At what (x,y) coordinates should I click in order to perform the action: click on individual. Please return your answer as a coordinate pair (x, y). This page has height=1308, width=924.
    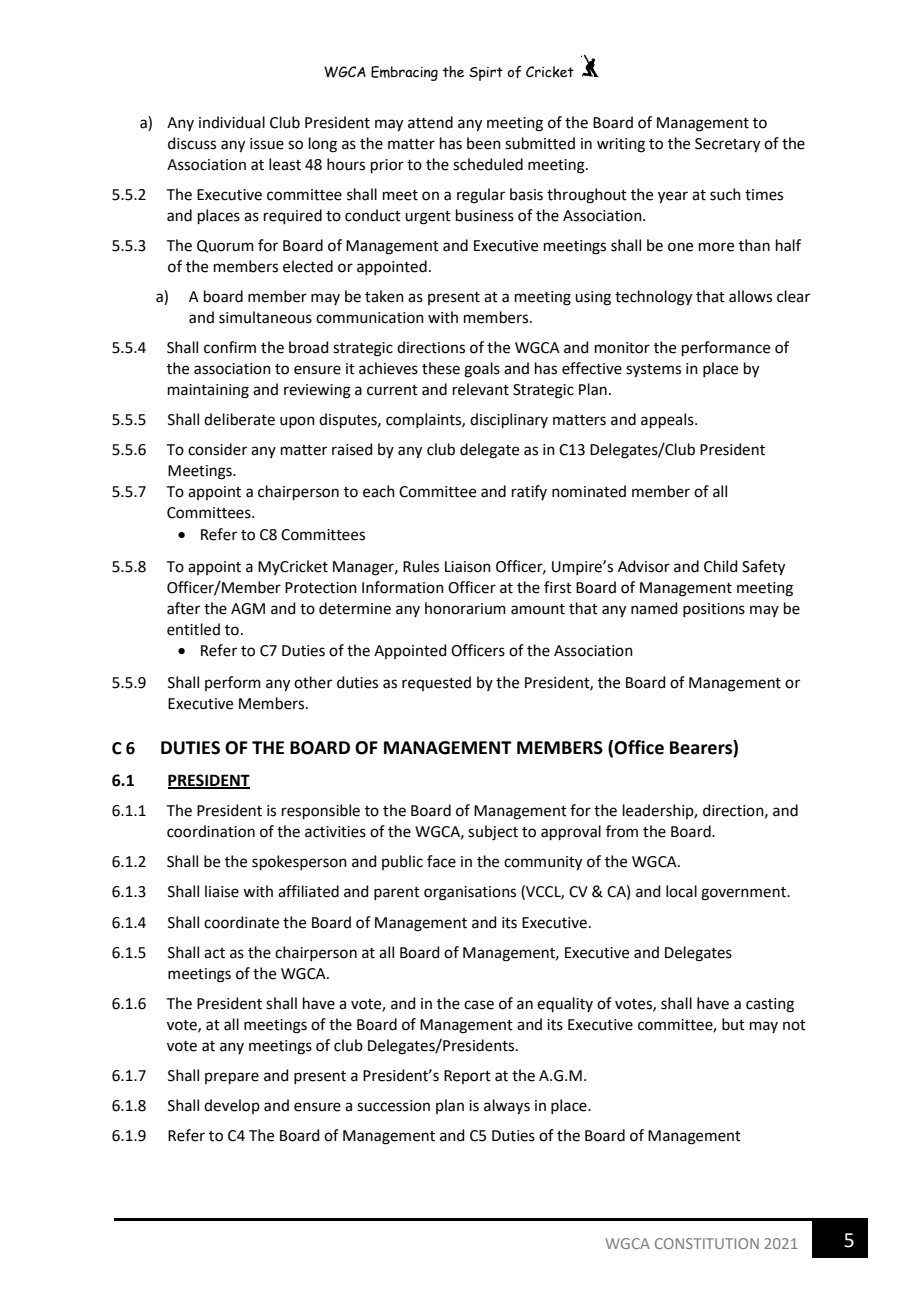
    Looking at the image, I should click on (232, 122).
